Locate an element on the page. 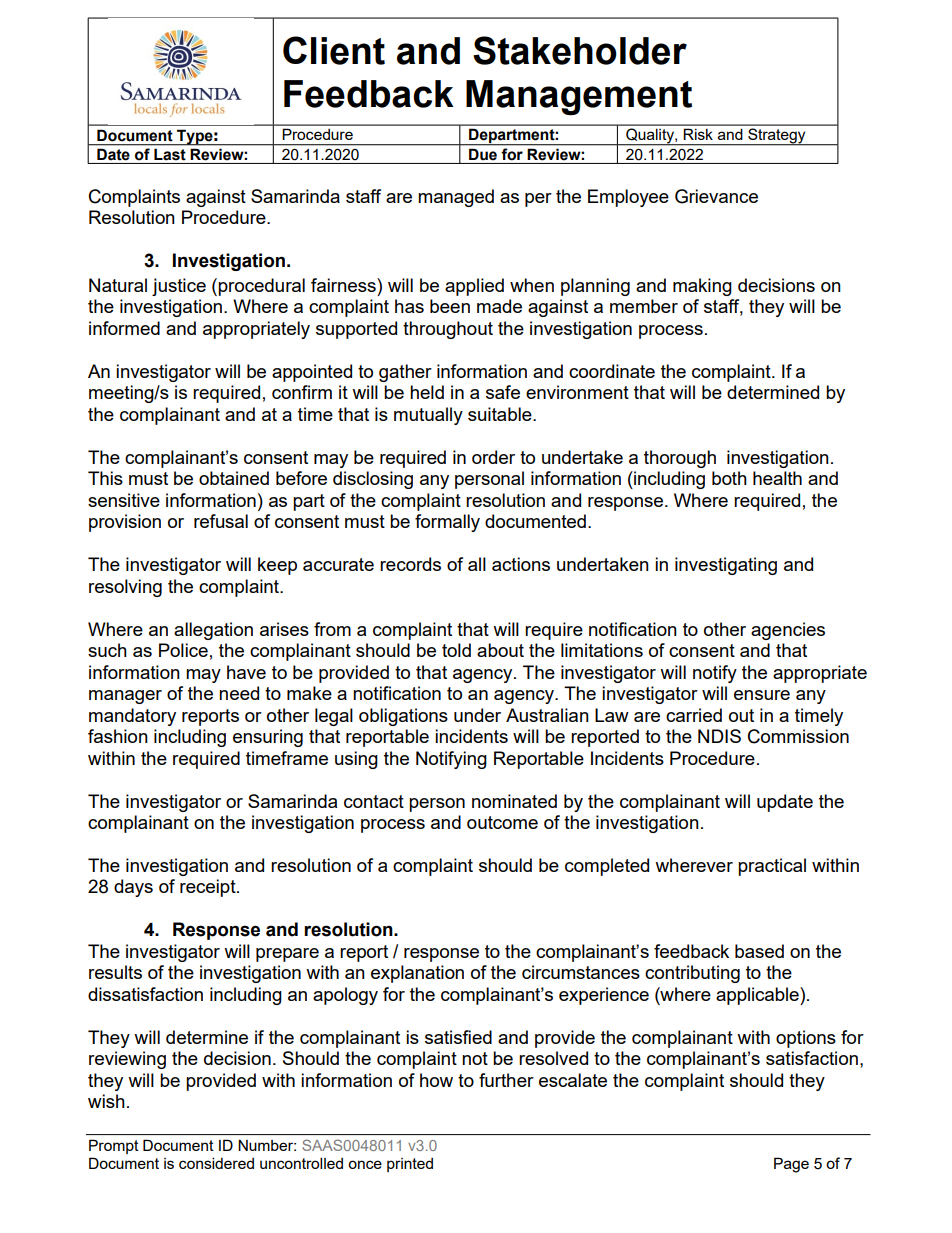 Image resolution: width=952 pixels, height=1233 pixels. printed is located at coordinates (410, 1165).
